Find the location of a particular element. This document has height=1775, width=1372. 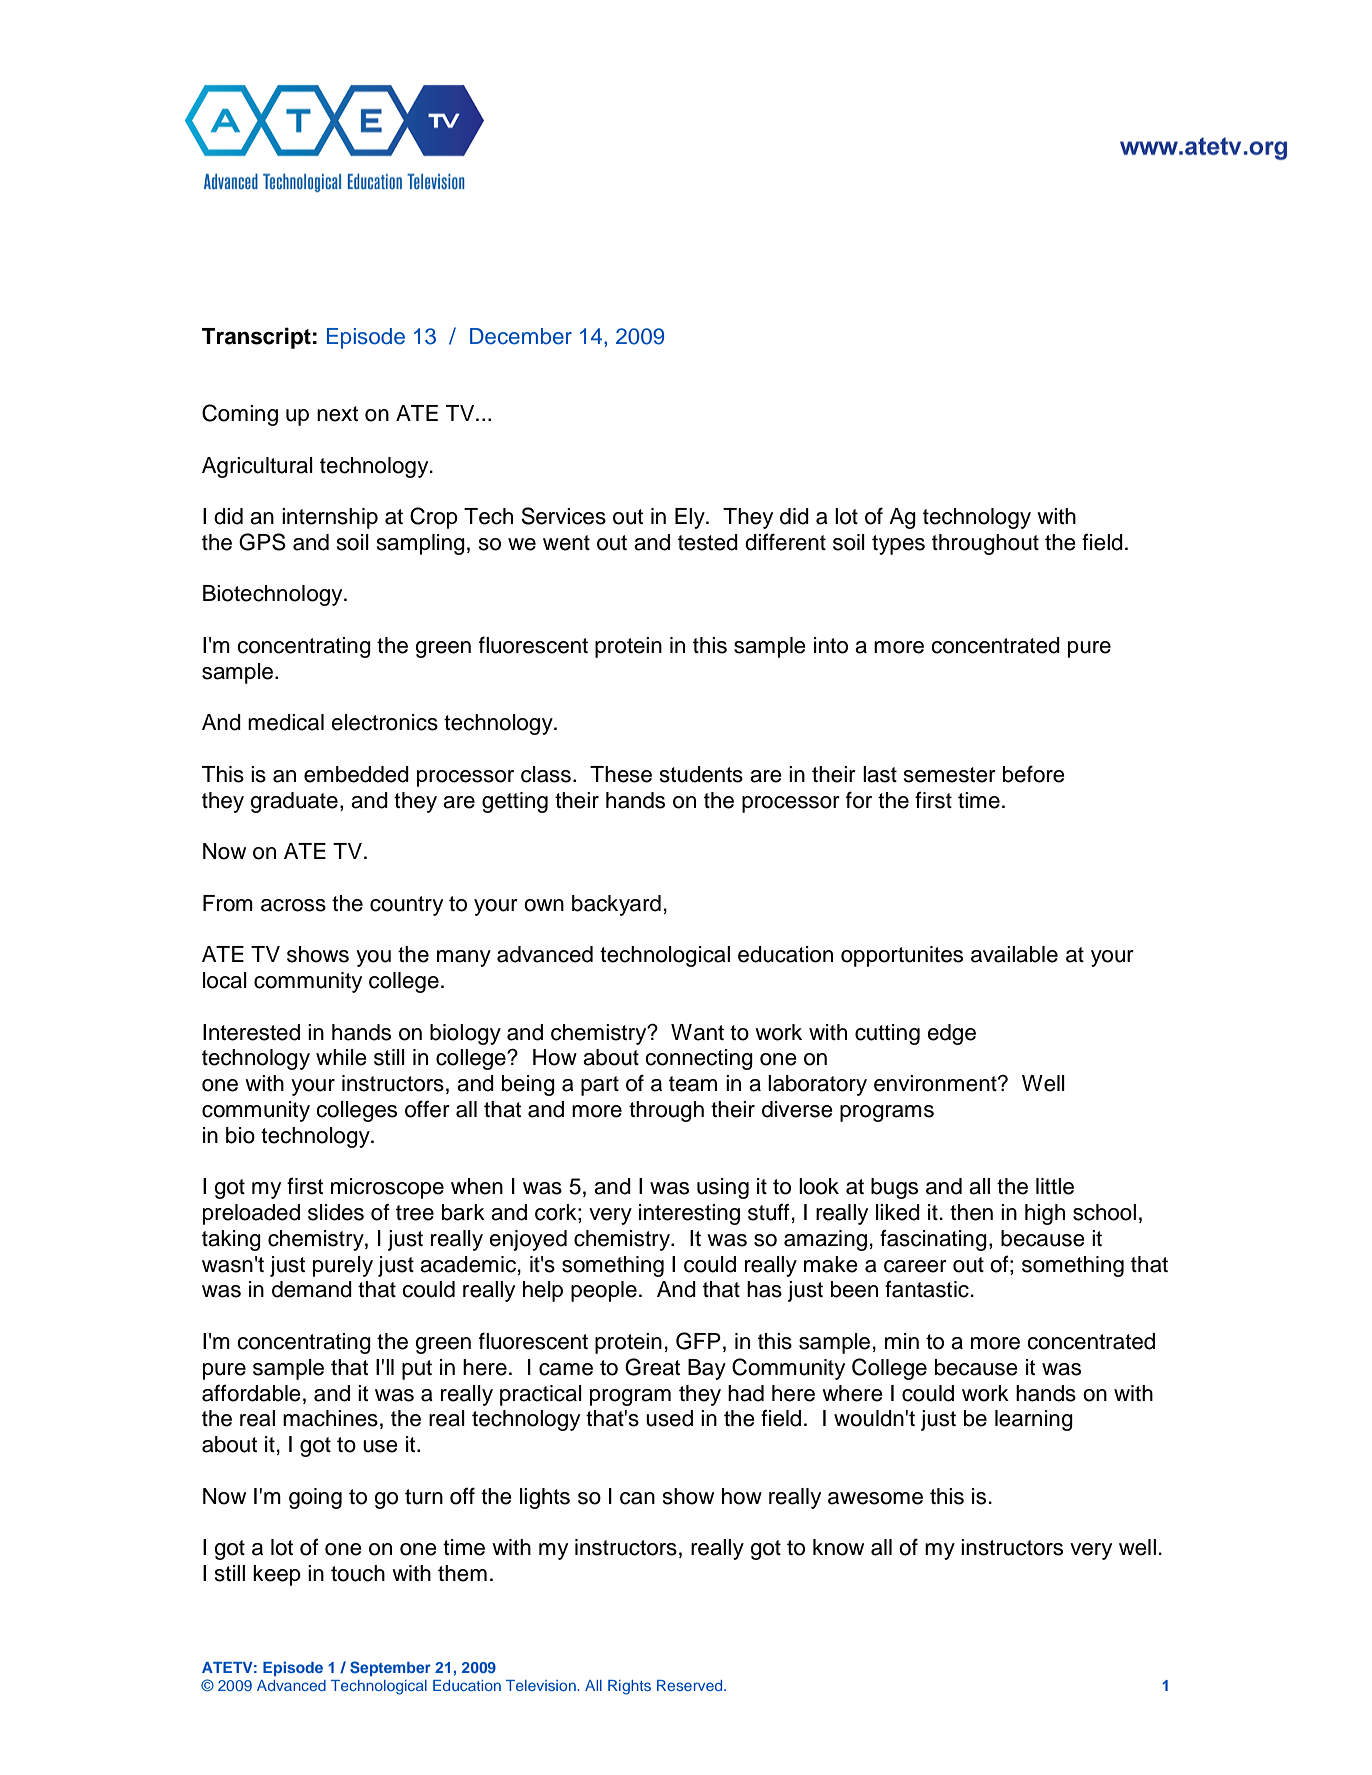

machines is located at coordinates (330, 1418).
